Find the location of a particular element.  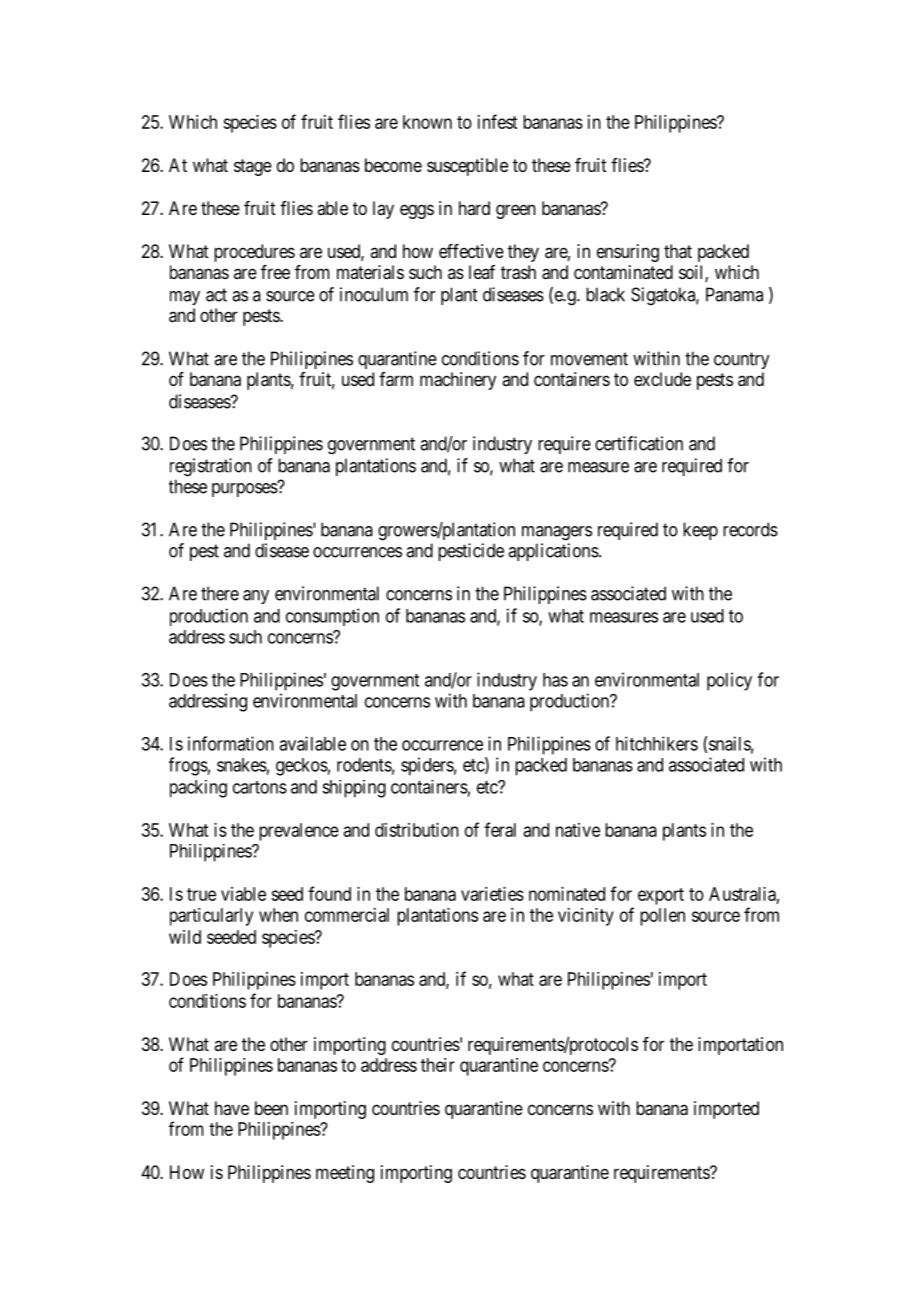

their is located at coordinates (438, 1065).
